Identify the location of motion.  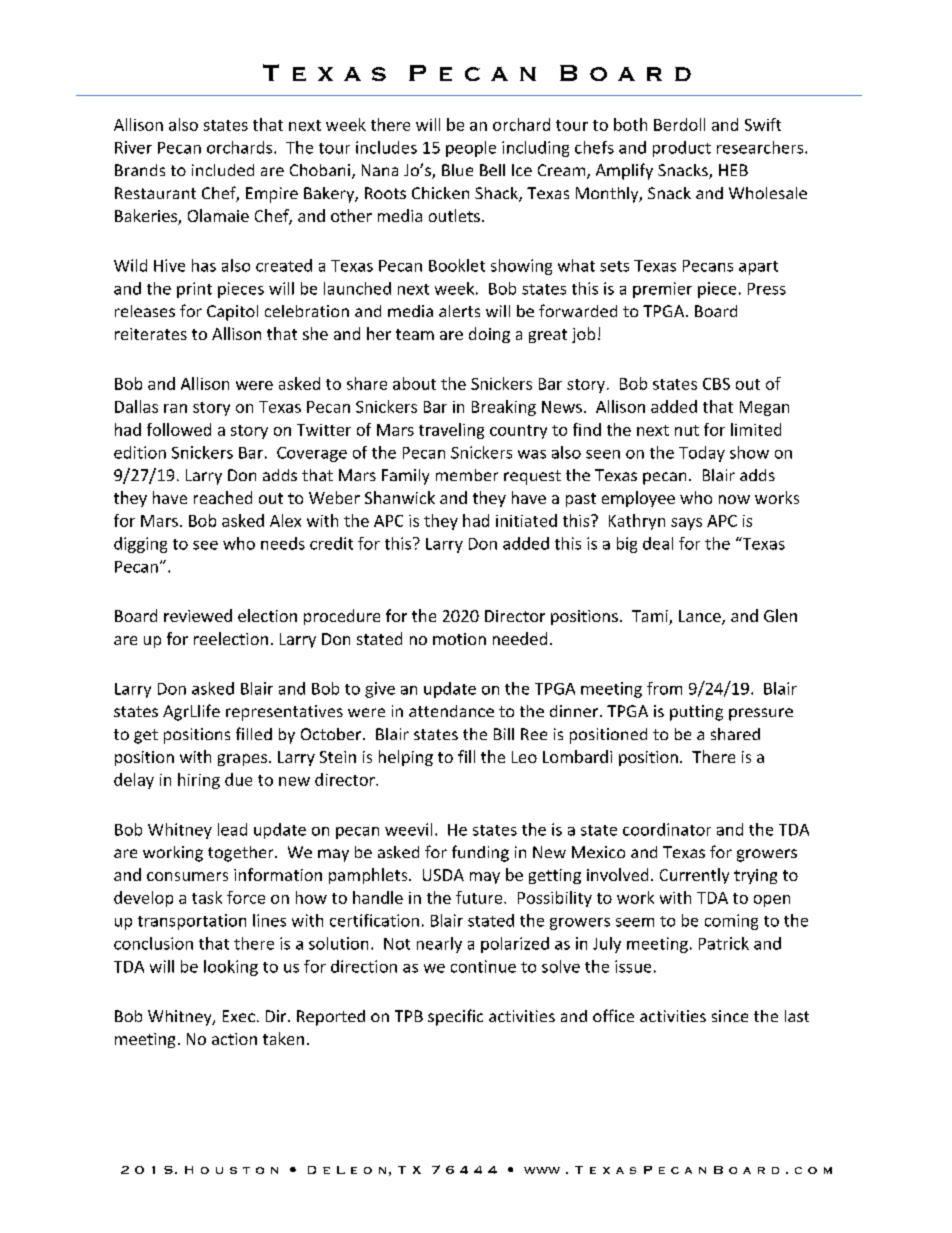
(459, 639).
